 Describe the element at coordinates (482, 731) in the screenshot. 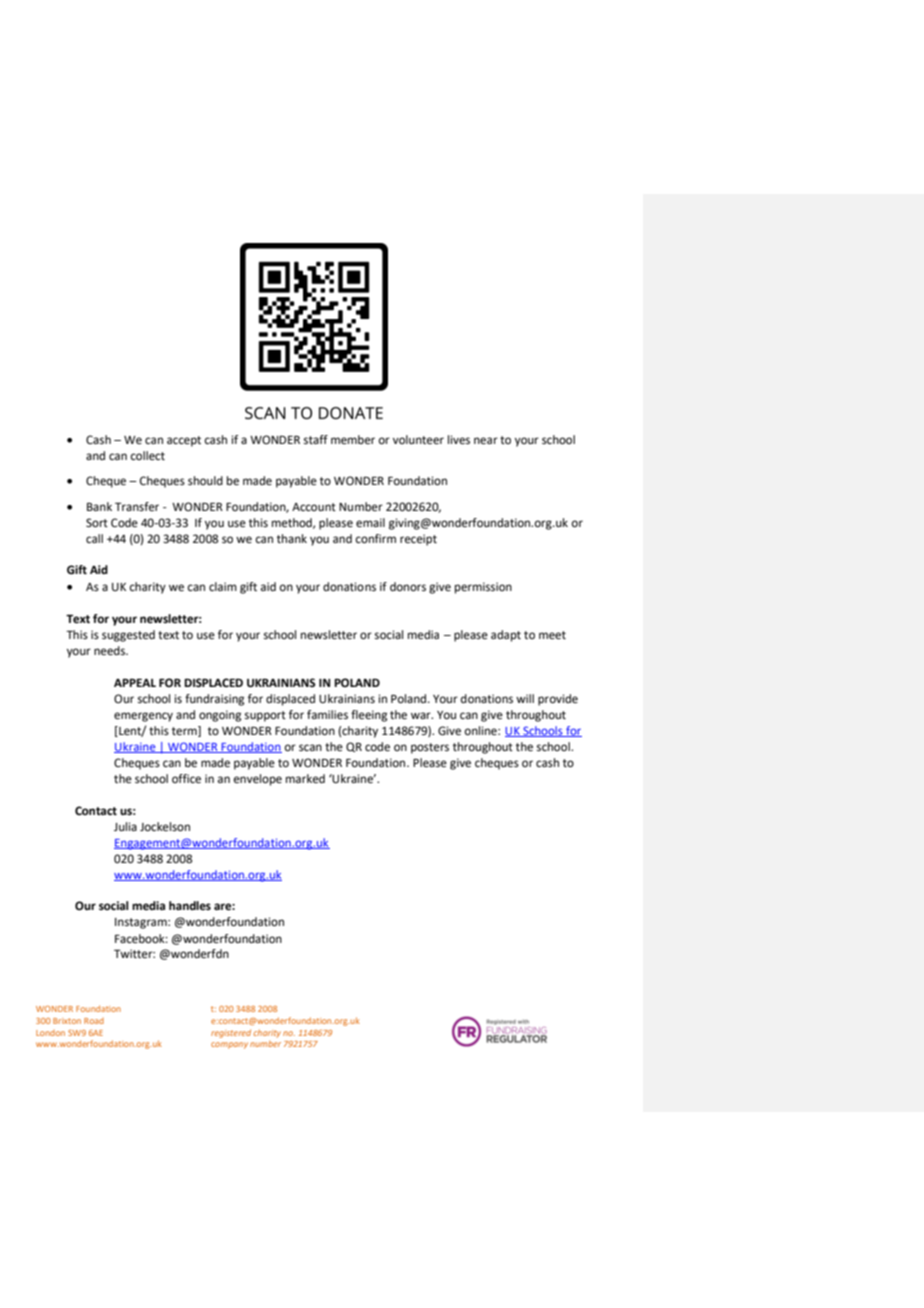

I see `online` at that location.
